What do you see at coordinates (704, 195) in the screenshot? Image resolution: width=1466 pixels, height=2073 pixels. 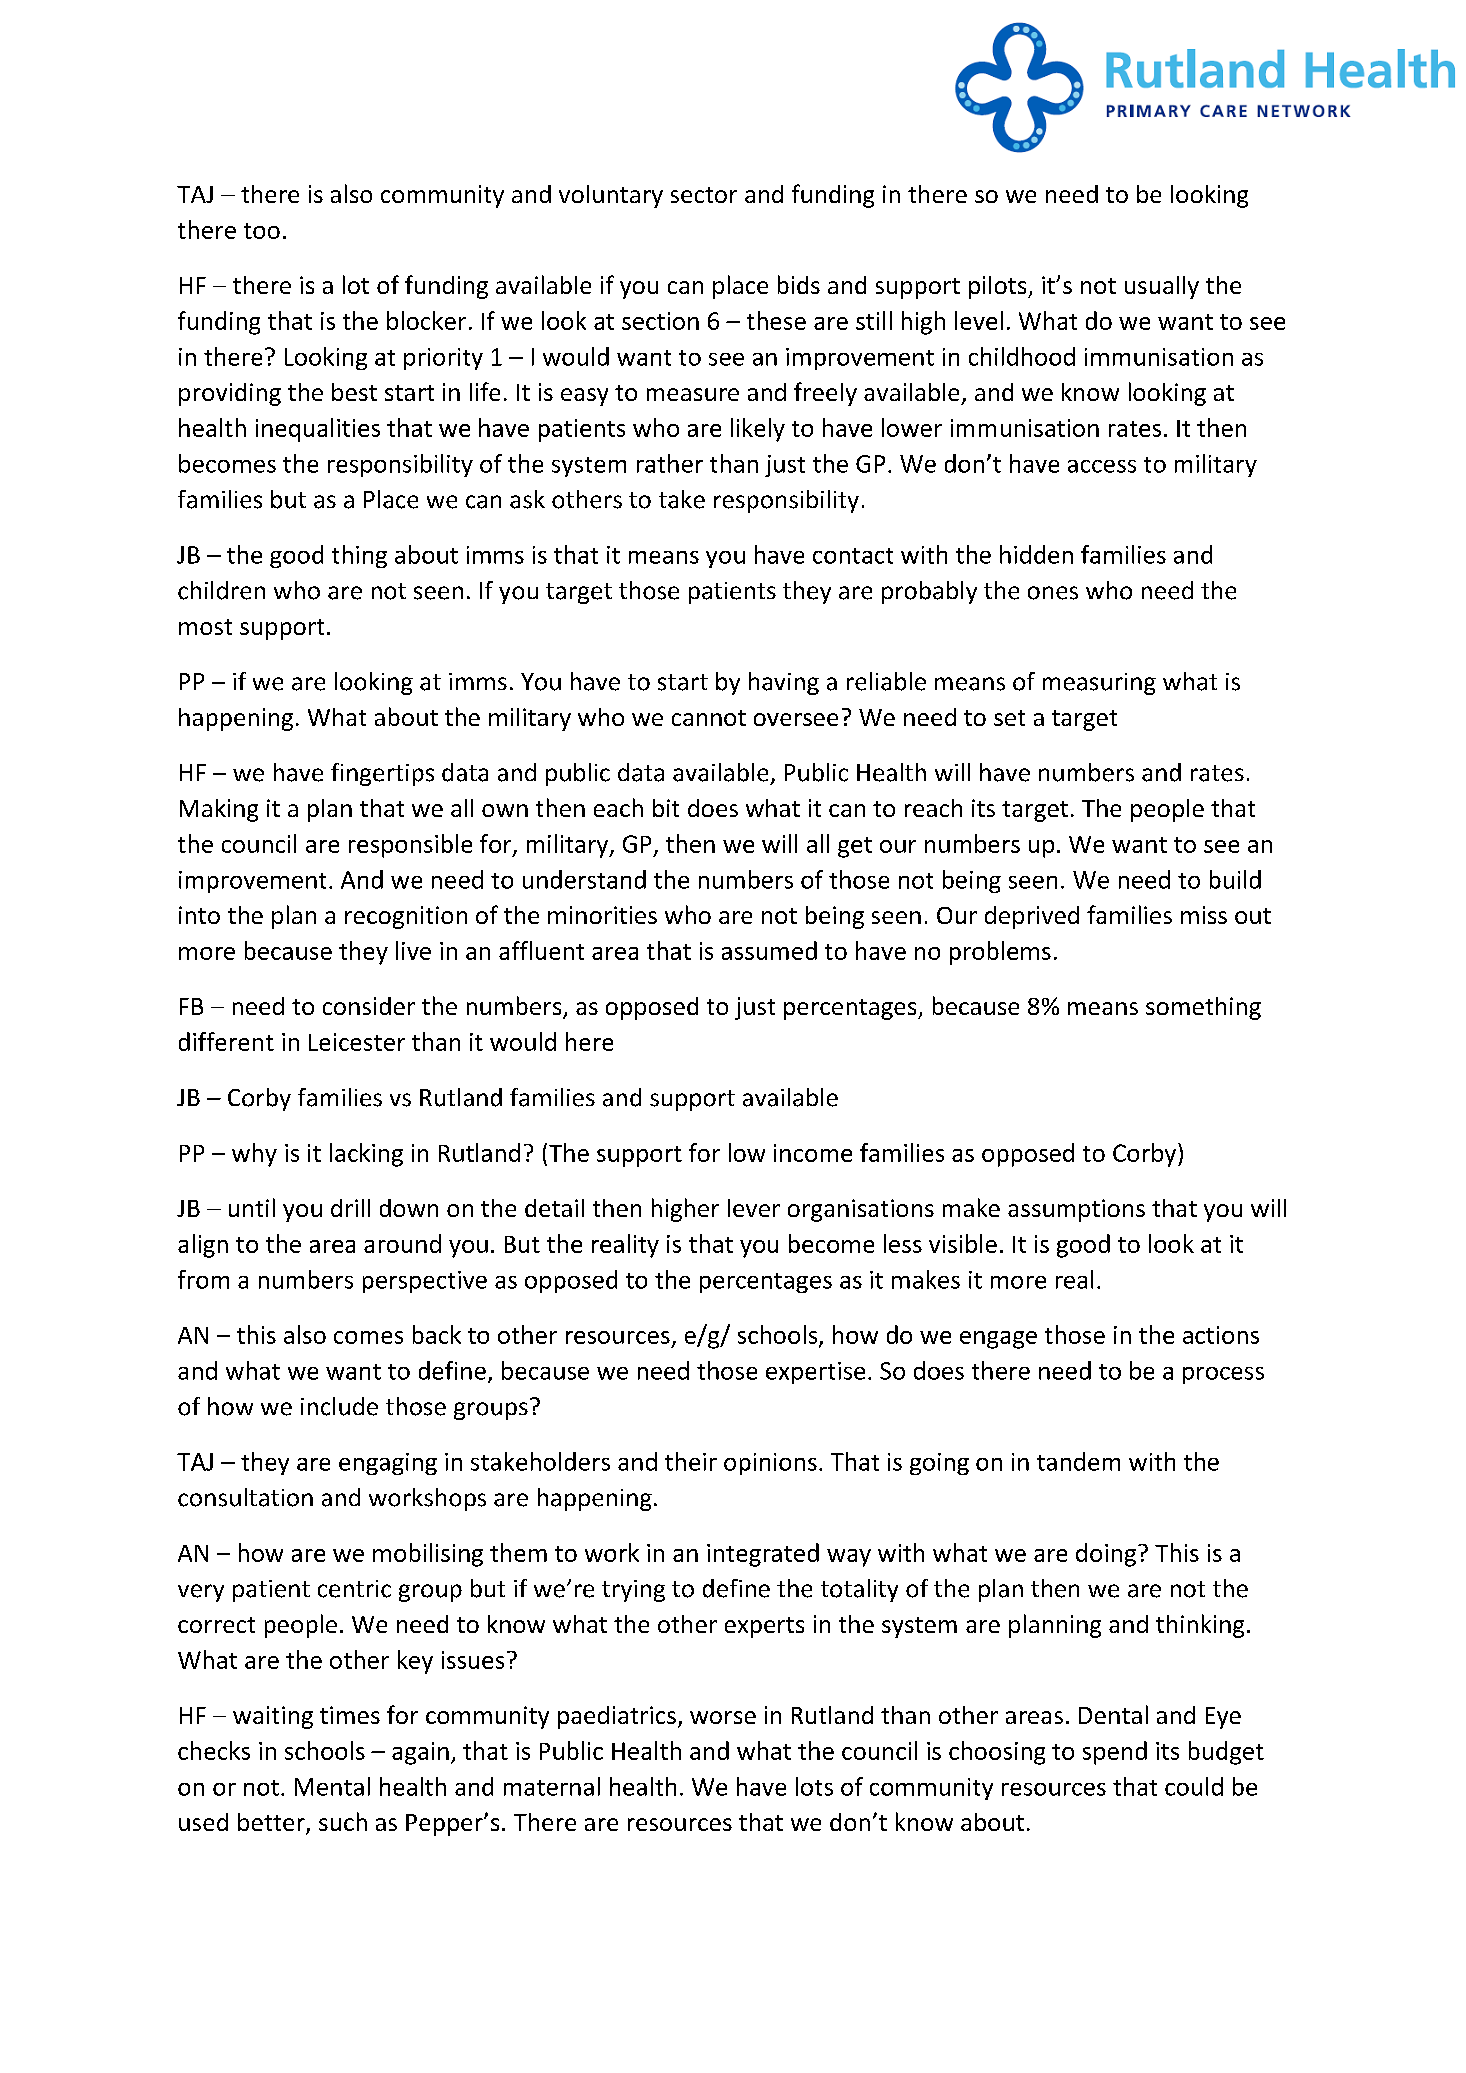 I see `sector` at bounding box center [704, 195].
